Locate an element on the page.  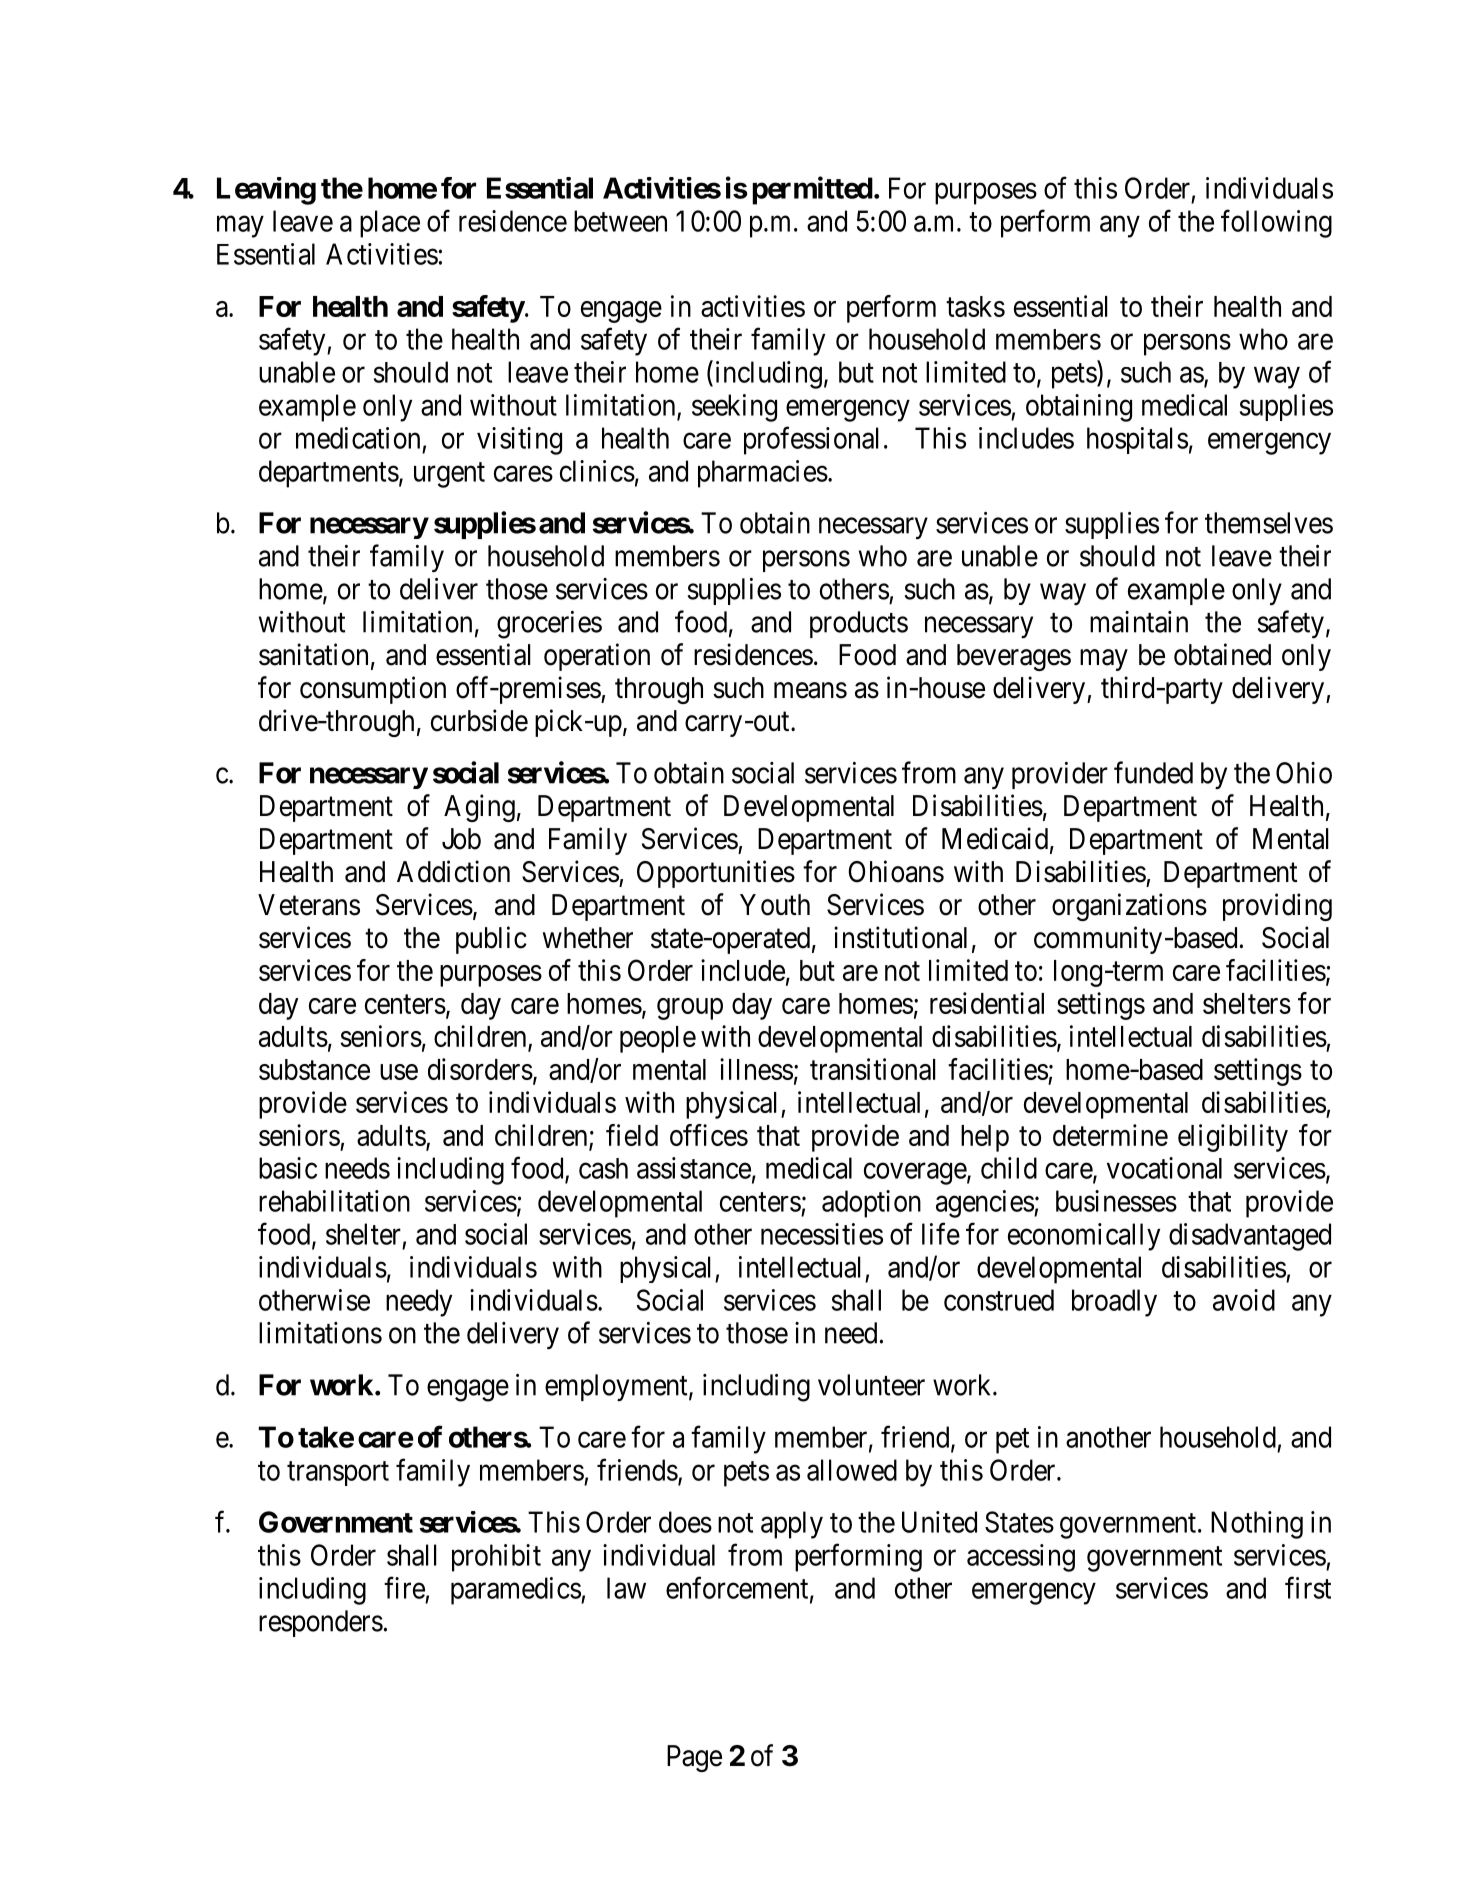
Youth is located at coordinates (775, 905).
